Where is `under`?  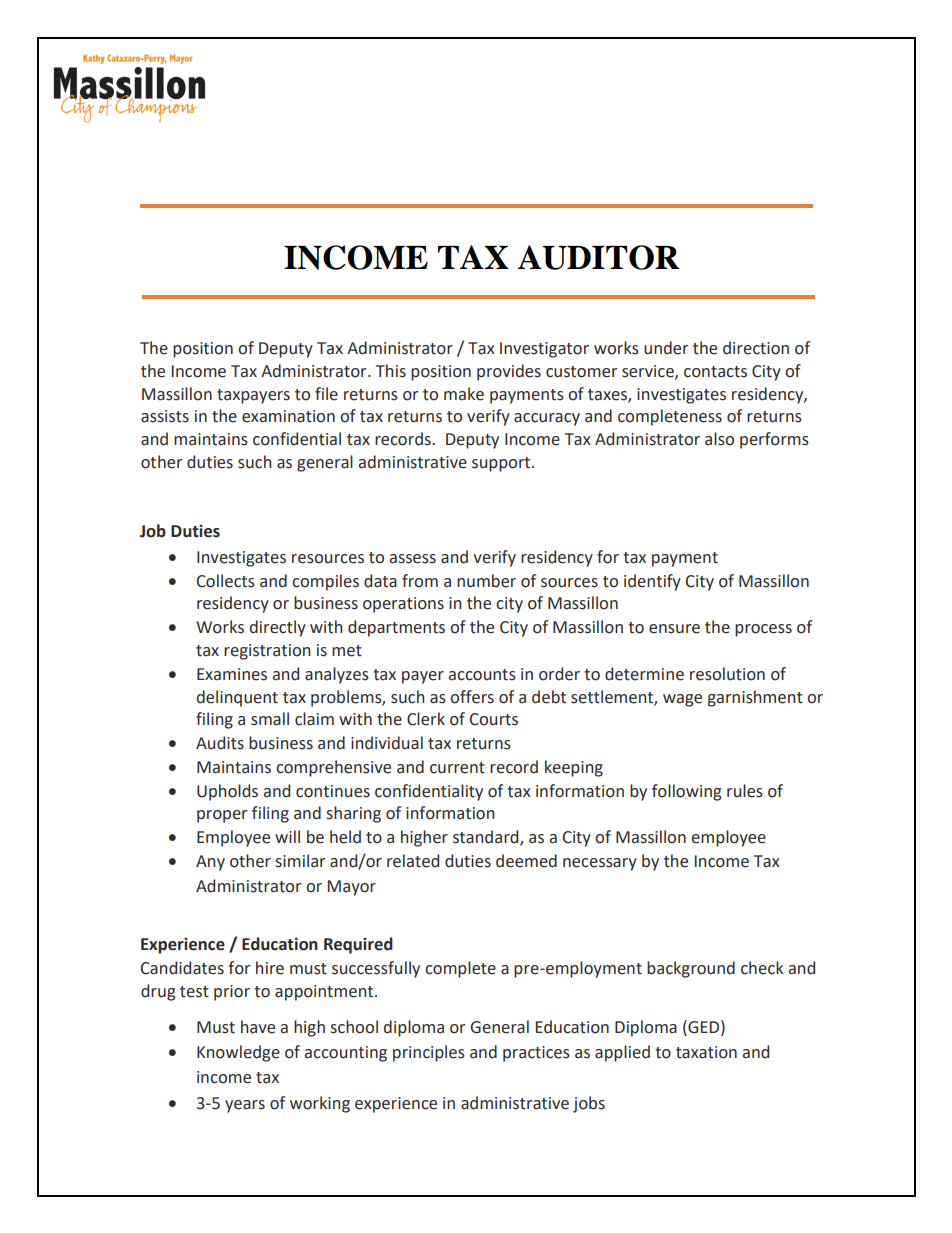 under is located at coordinates (666, 348).
